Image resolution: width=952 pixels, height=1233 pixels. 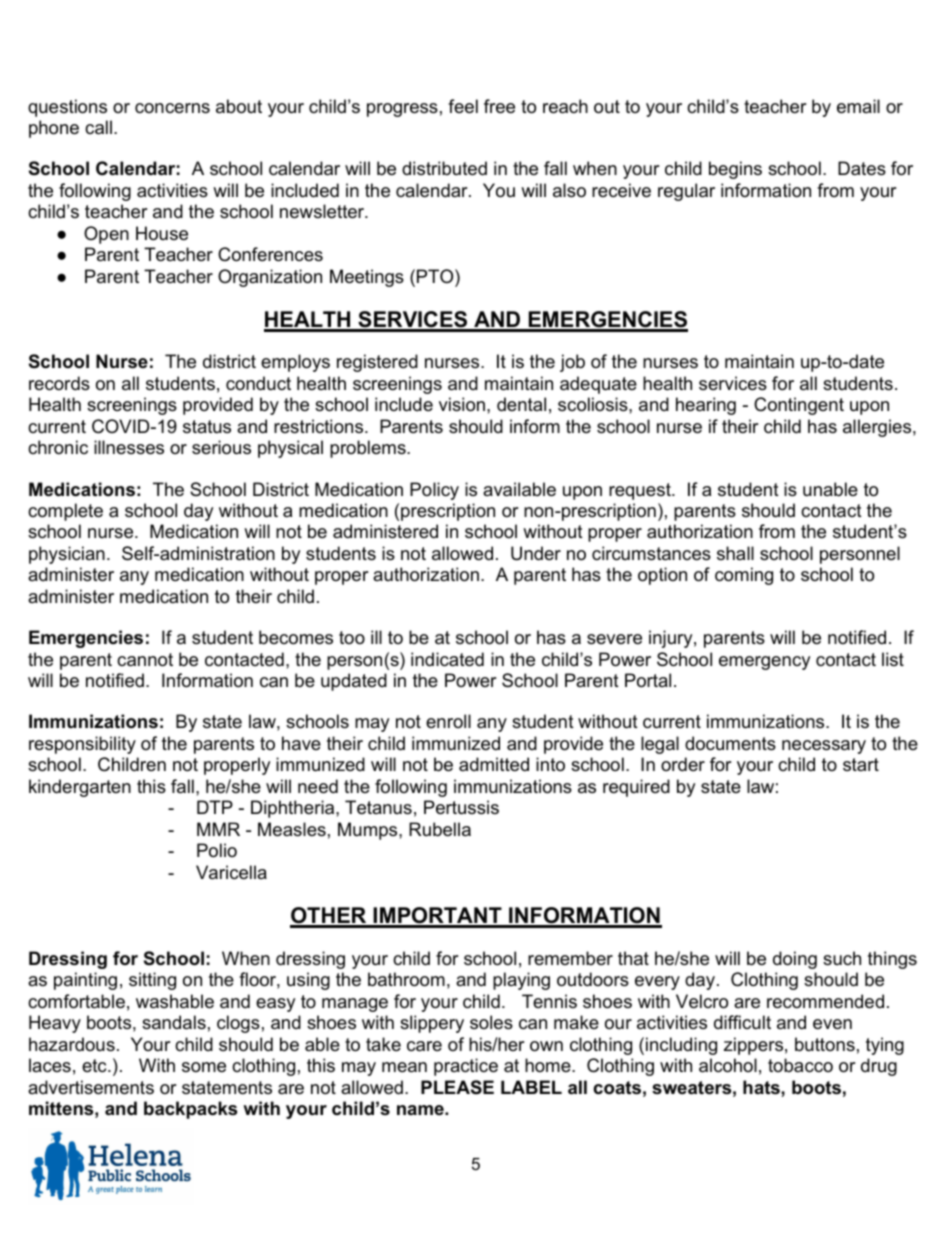 What do you see at coordinates (735, 170) in the screenshot?
I see `begins` at bounding box center [735, 170].
